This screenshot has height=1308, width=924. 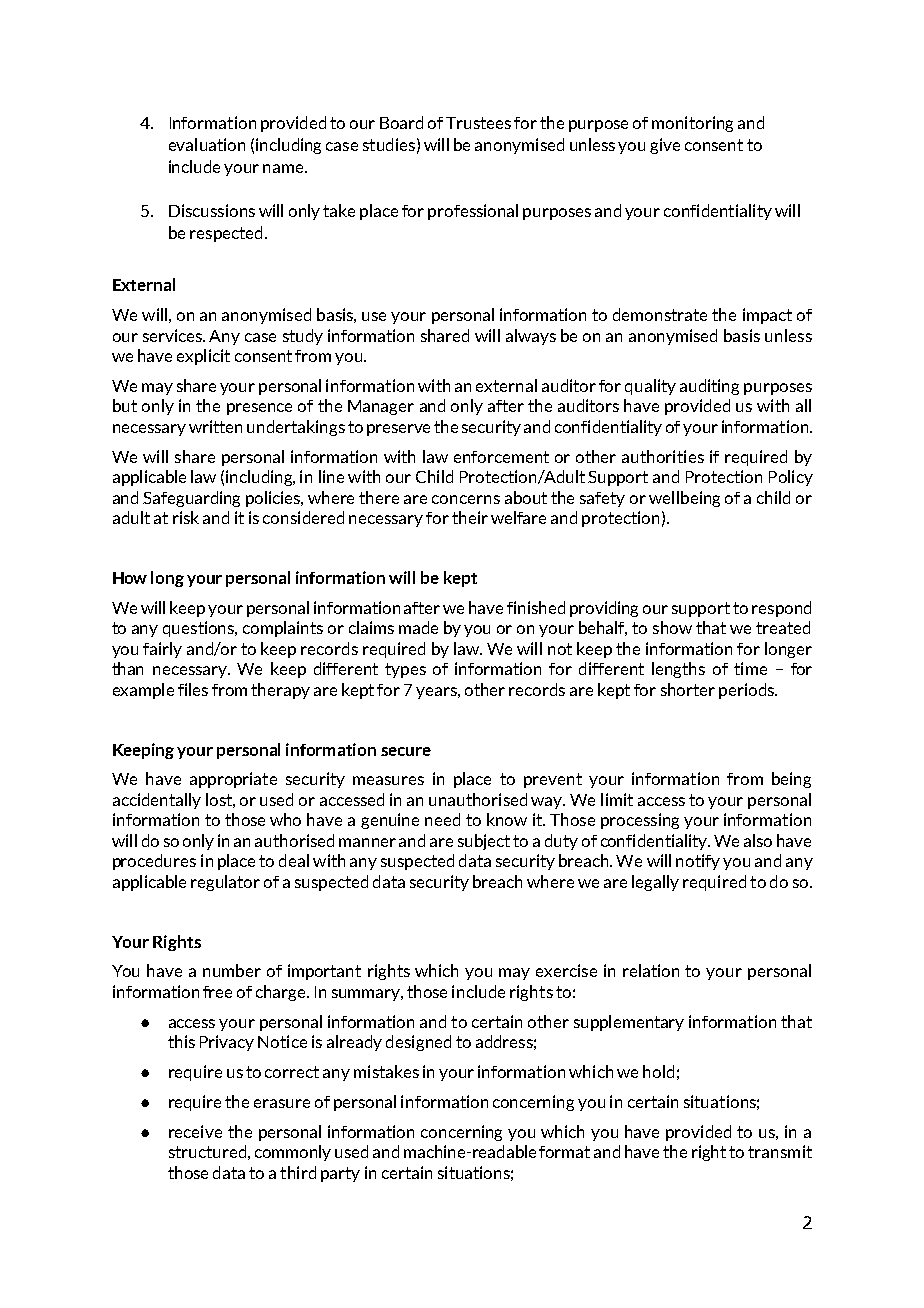 What do you see at coordinates (692, 124) in the screenshot?
I see `monitoring` at bounding box center [692, 124].
